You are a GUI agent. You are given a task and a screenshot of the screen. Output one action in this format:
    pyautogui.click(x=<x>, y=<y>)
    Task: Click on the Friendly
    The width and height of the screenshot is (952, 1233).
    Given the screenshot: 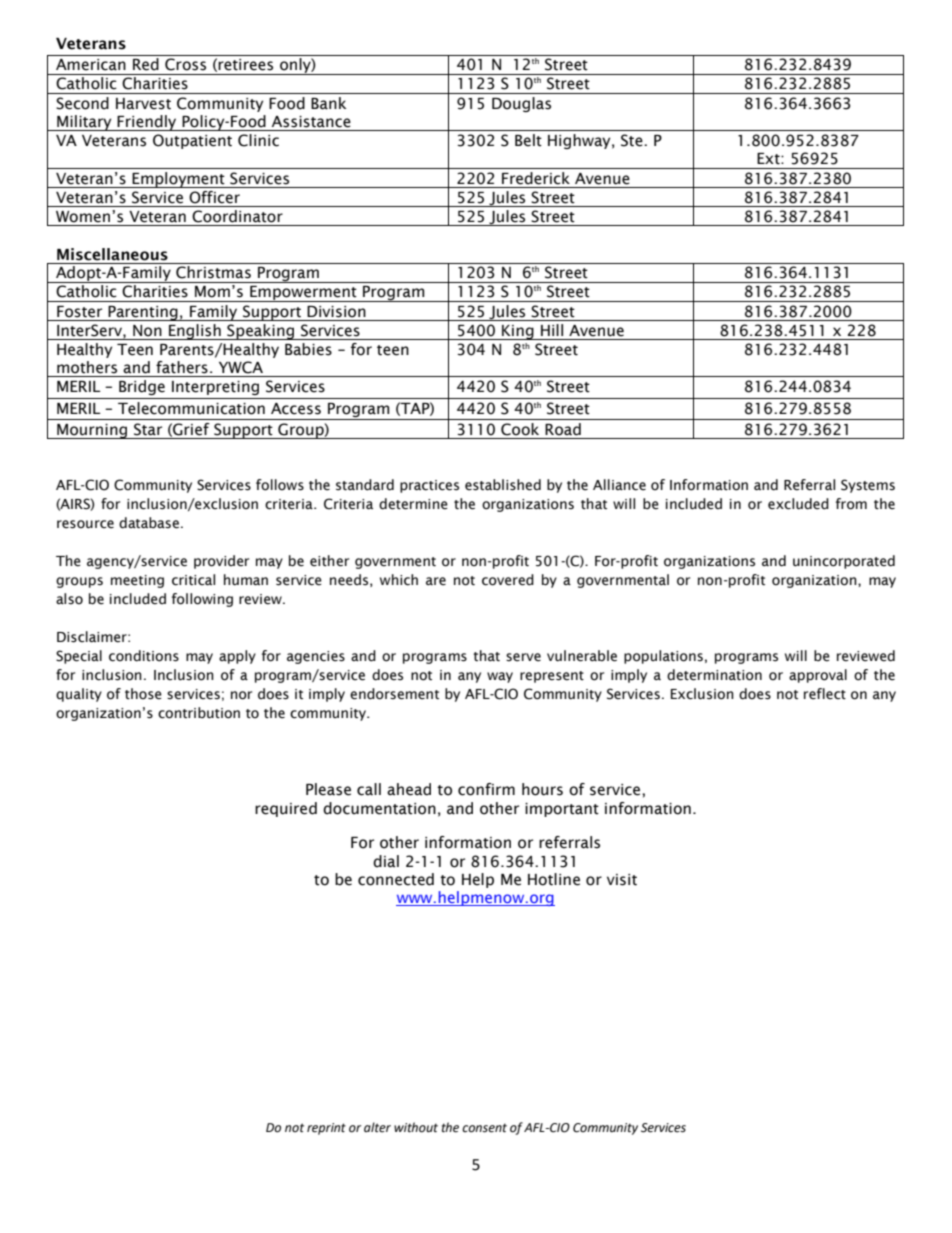 What is the action you would take?
    pyautogui.click(x=147, y=123)
